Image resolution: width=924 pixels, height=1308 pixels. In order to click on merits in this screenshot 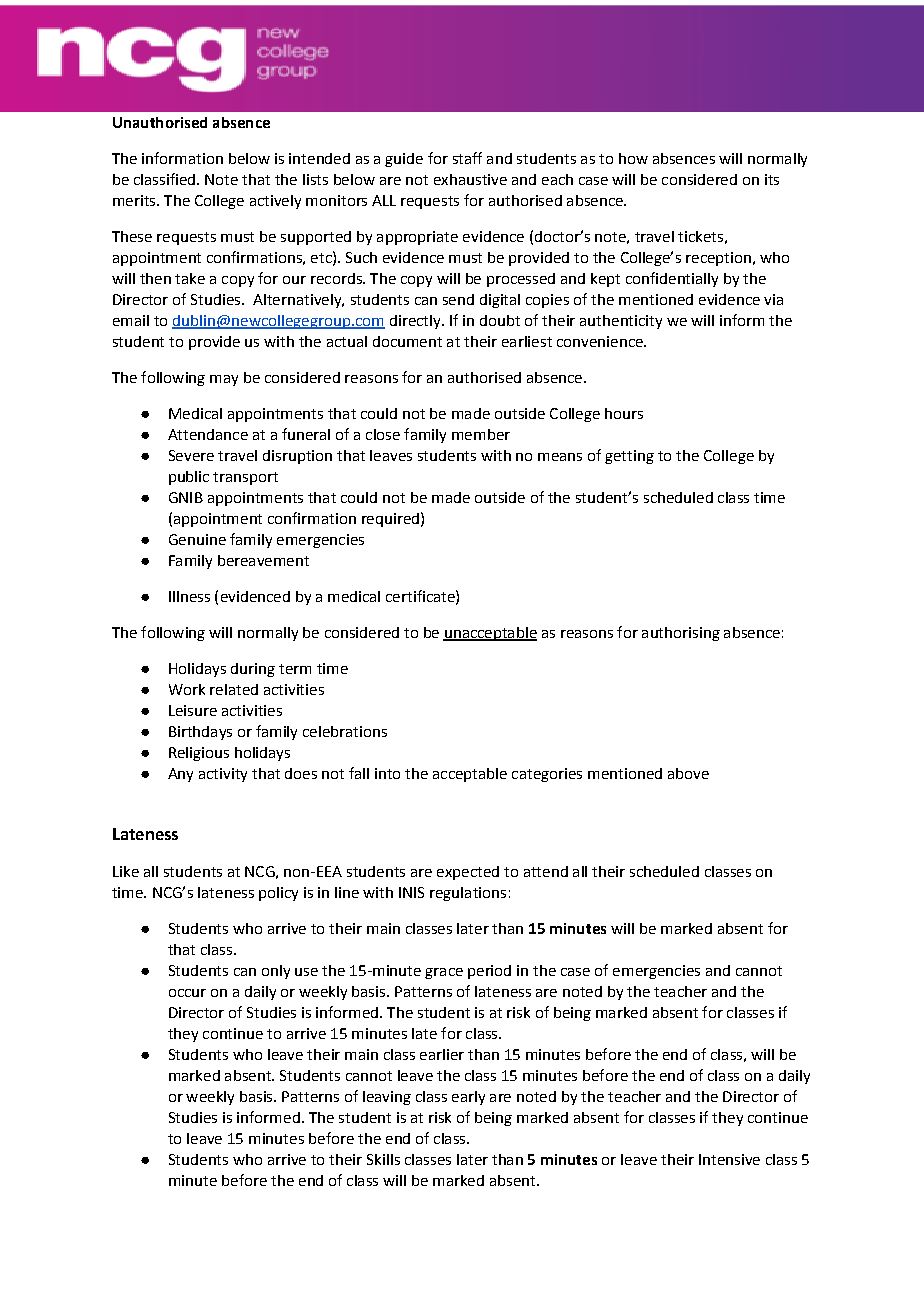, I will do `click(135, 200)`.
